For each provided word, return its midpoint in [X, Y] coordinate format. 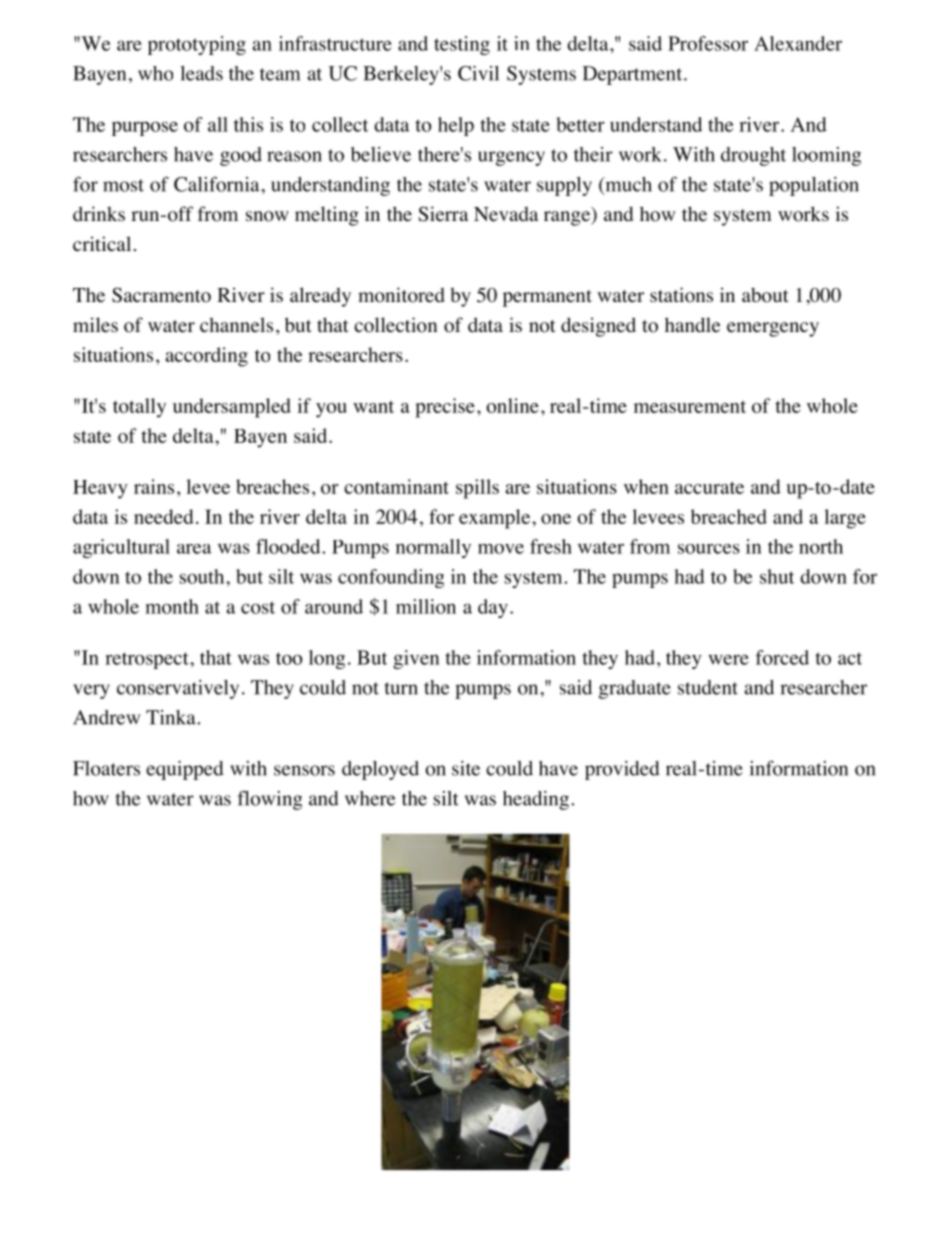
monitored [401, 295]
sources [709, 549]
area [194, 549]
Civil [478, 73]
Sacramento [161, 295]
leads [201, 73]
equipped [185, 770]
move [501, 549]
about [765, 295]
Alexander [798, 43]
